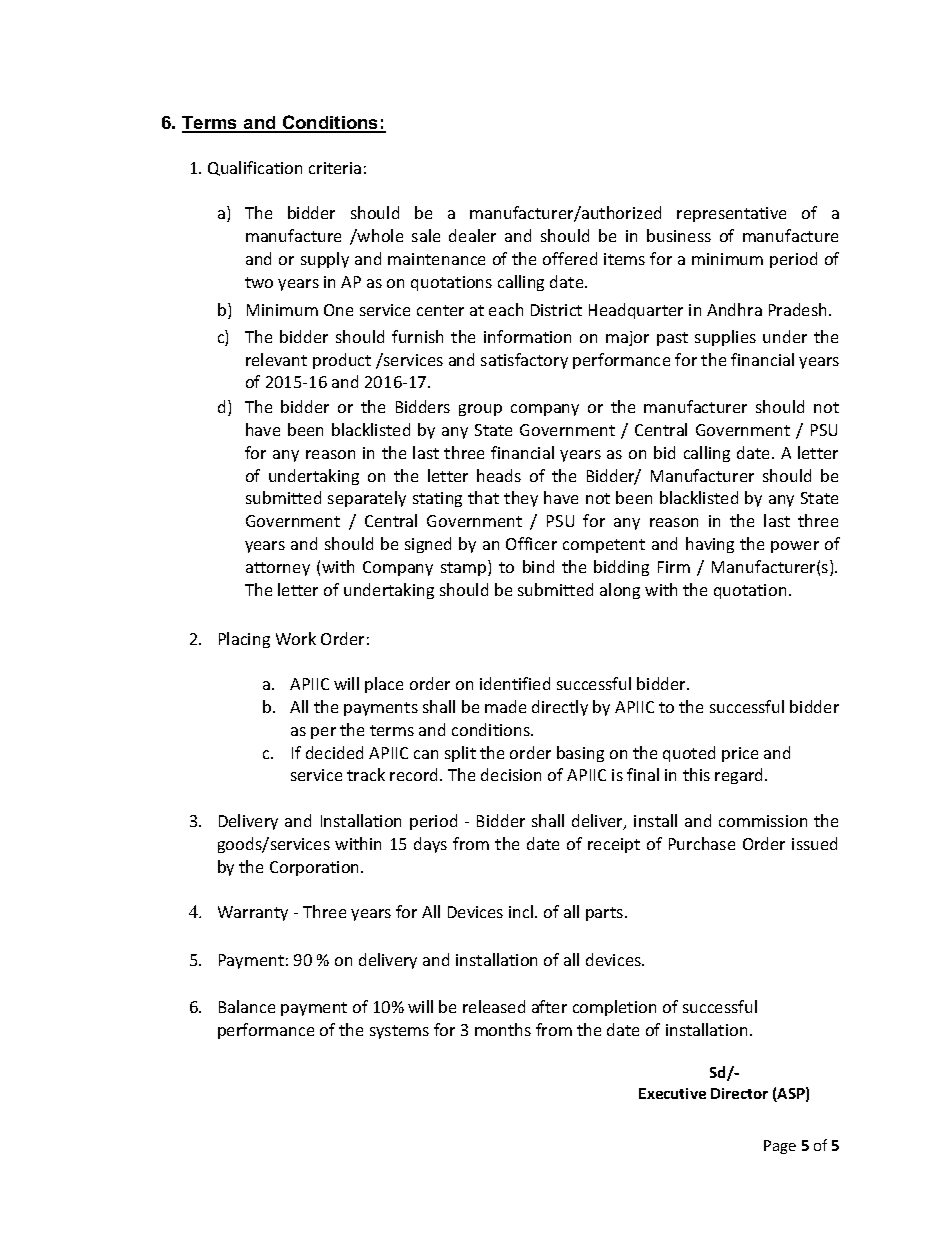 Image resolution: width=952 pixels, height=1233 pixels. Describe the element at coordinates (335, 168) in the screenshot. I see `criteria` at that location.
